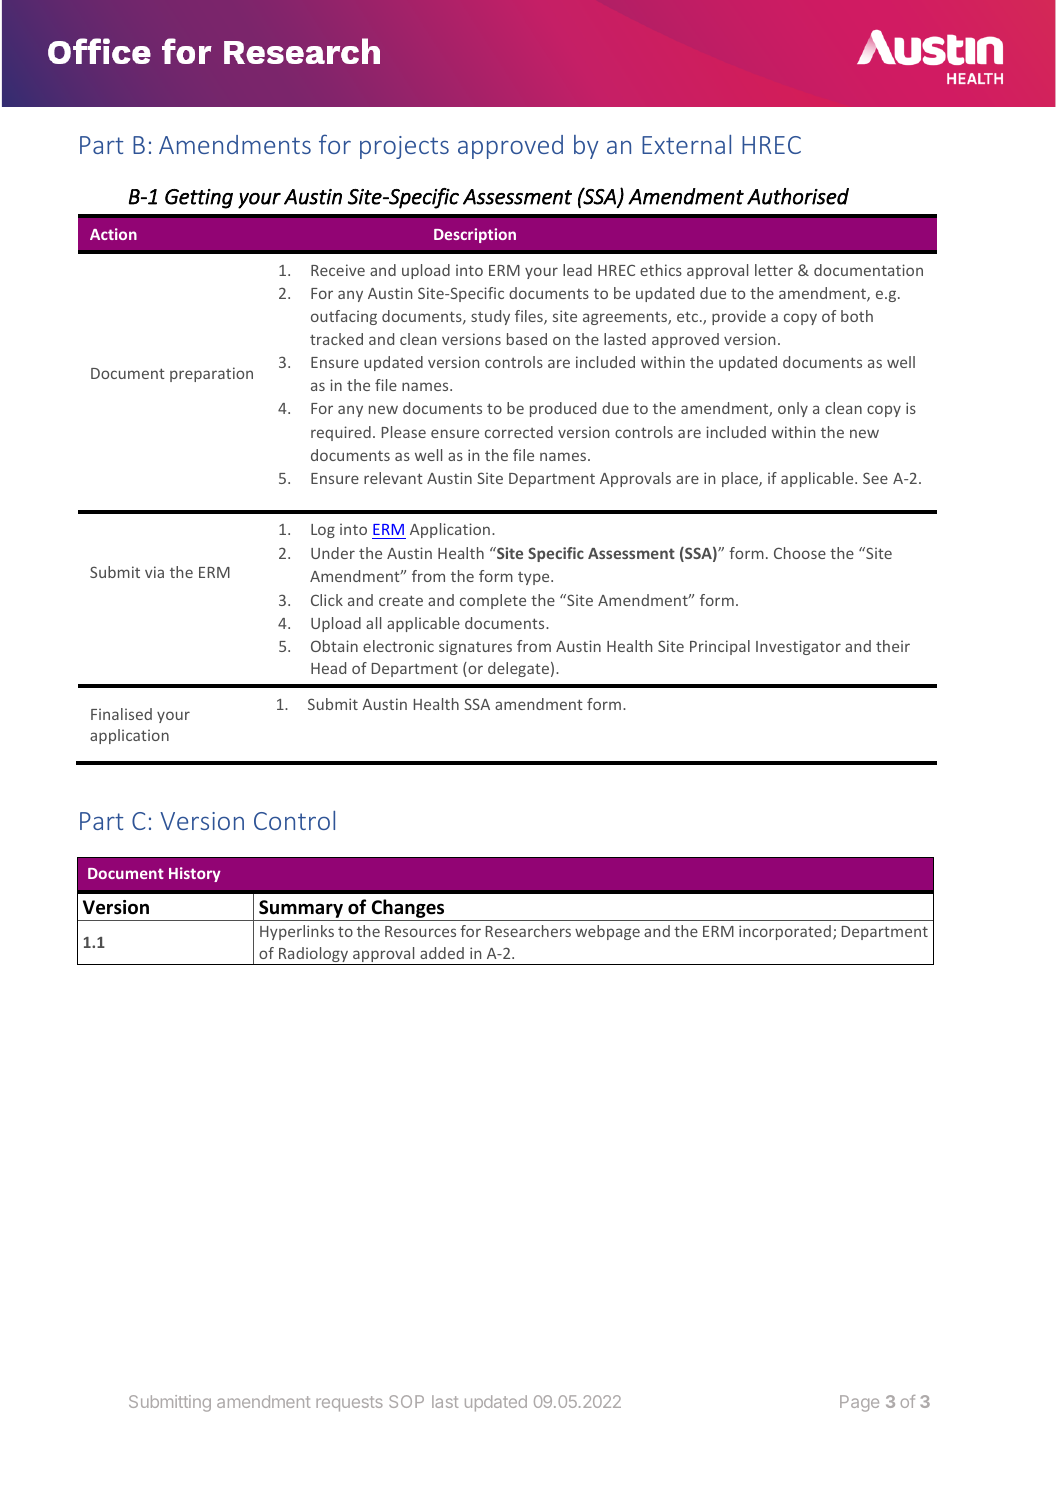 The width and height of the screenshot is (1057, 1495). What do you see at coordinates (121, 714) in the screenshot?
I see `Finalised` at bounding box center [121, 714].
